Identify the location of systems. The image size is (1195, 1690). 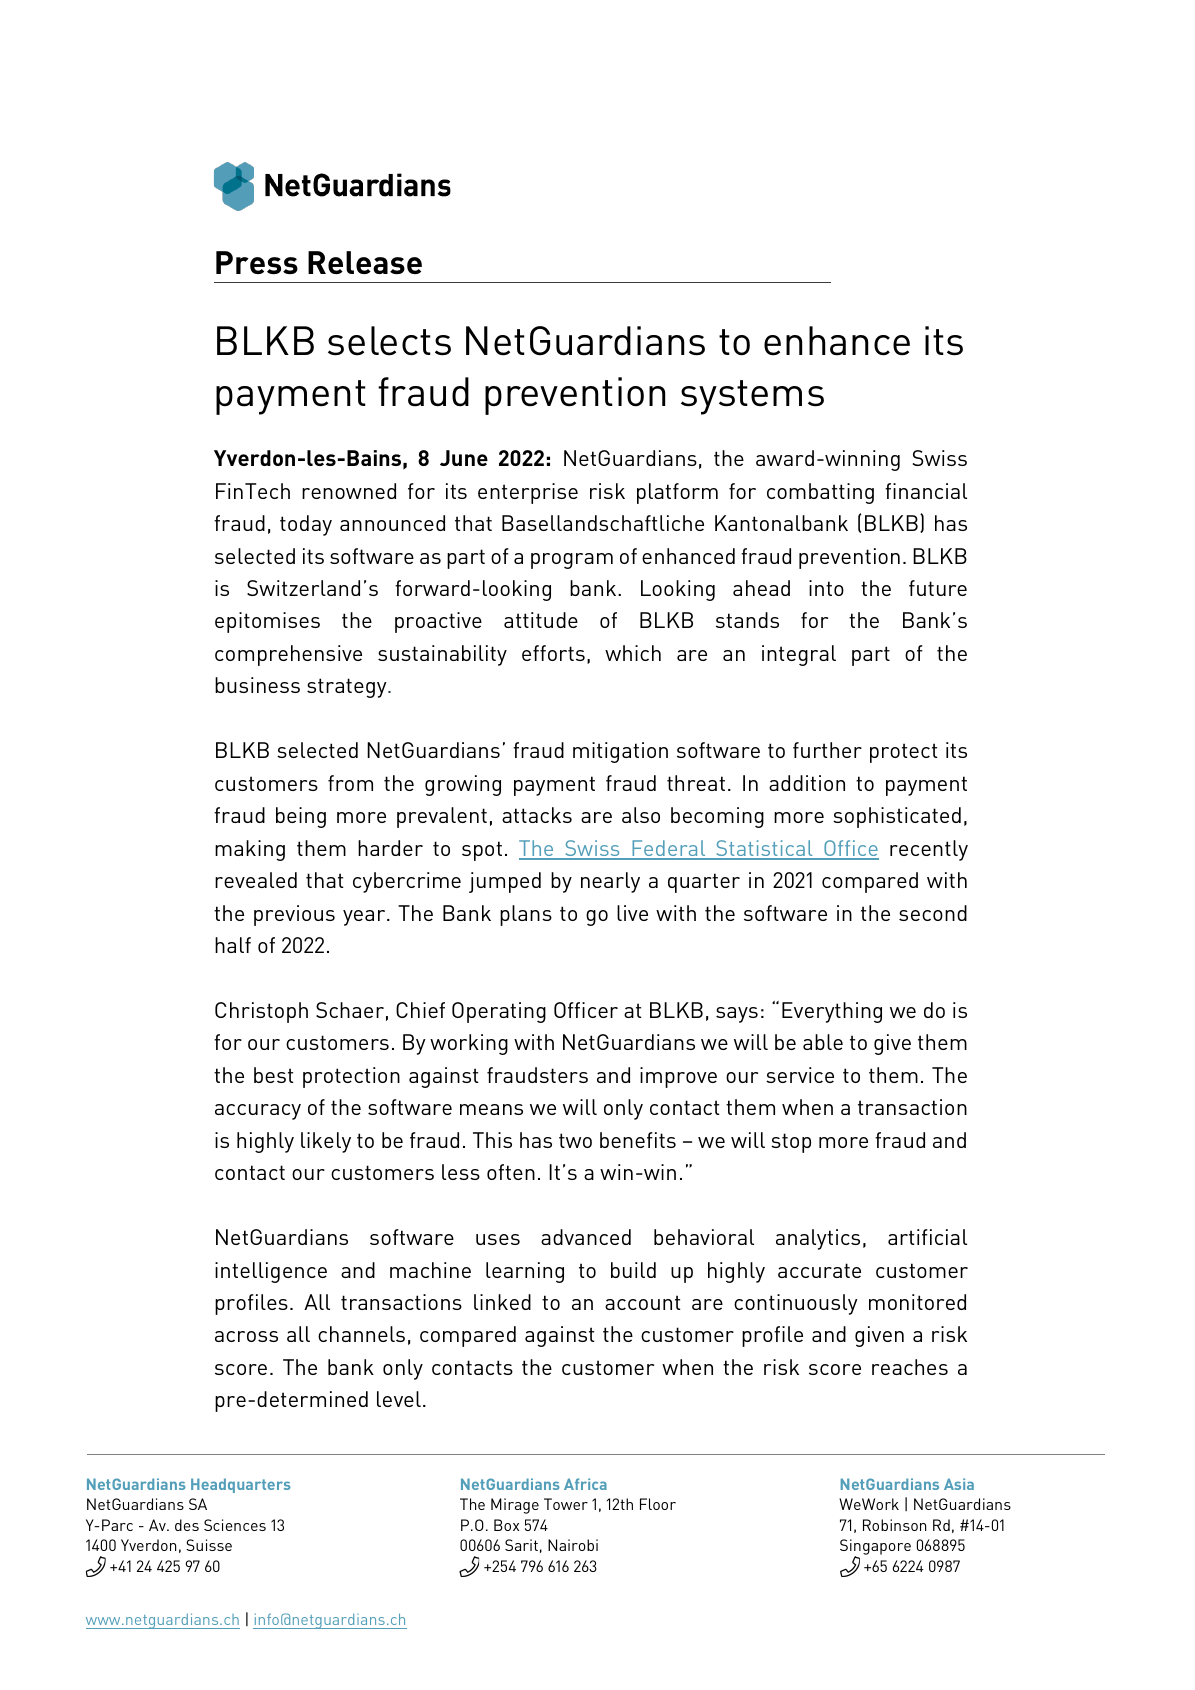
(752, 397).
